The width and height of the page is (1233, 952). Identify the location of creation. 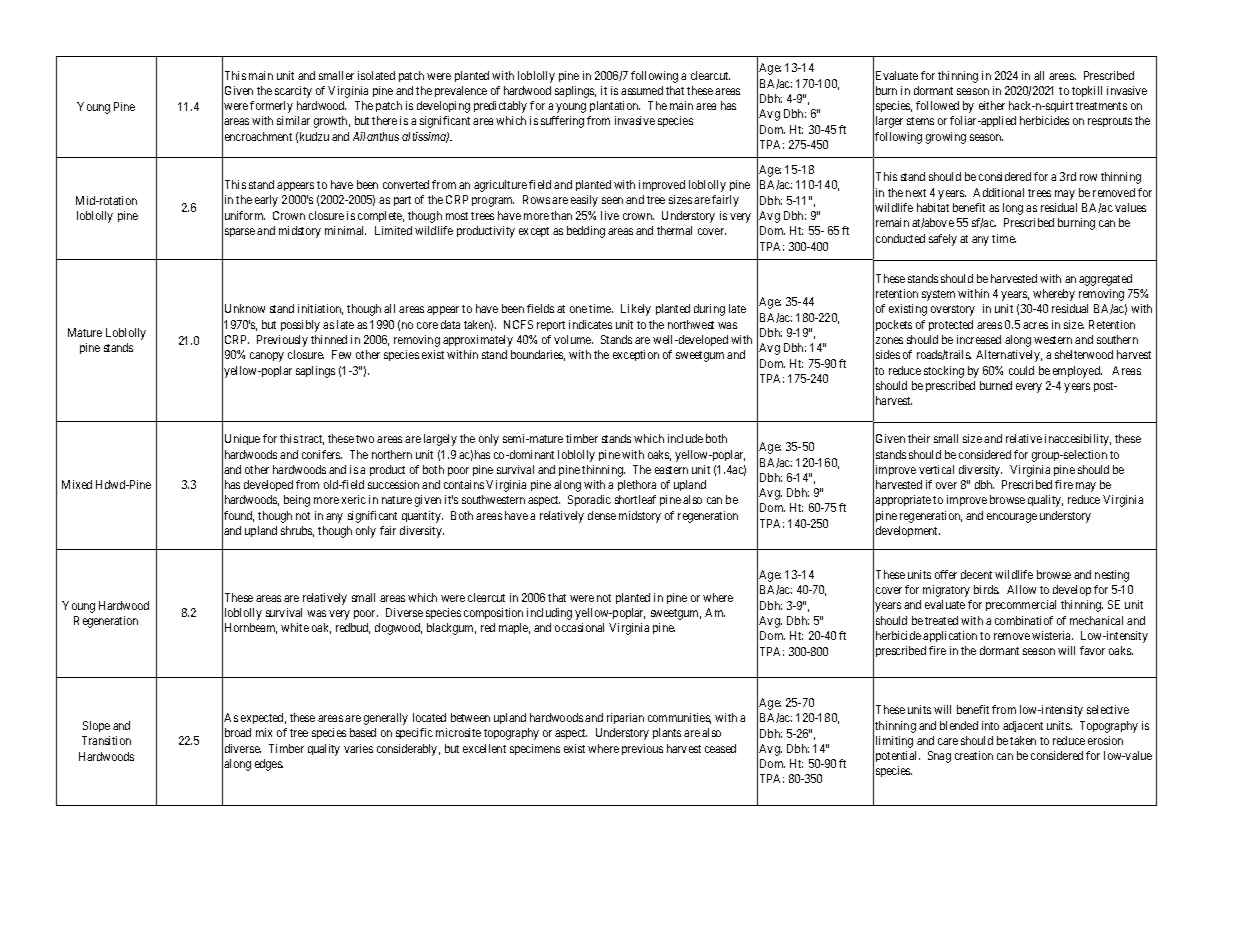
(974, 755).
